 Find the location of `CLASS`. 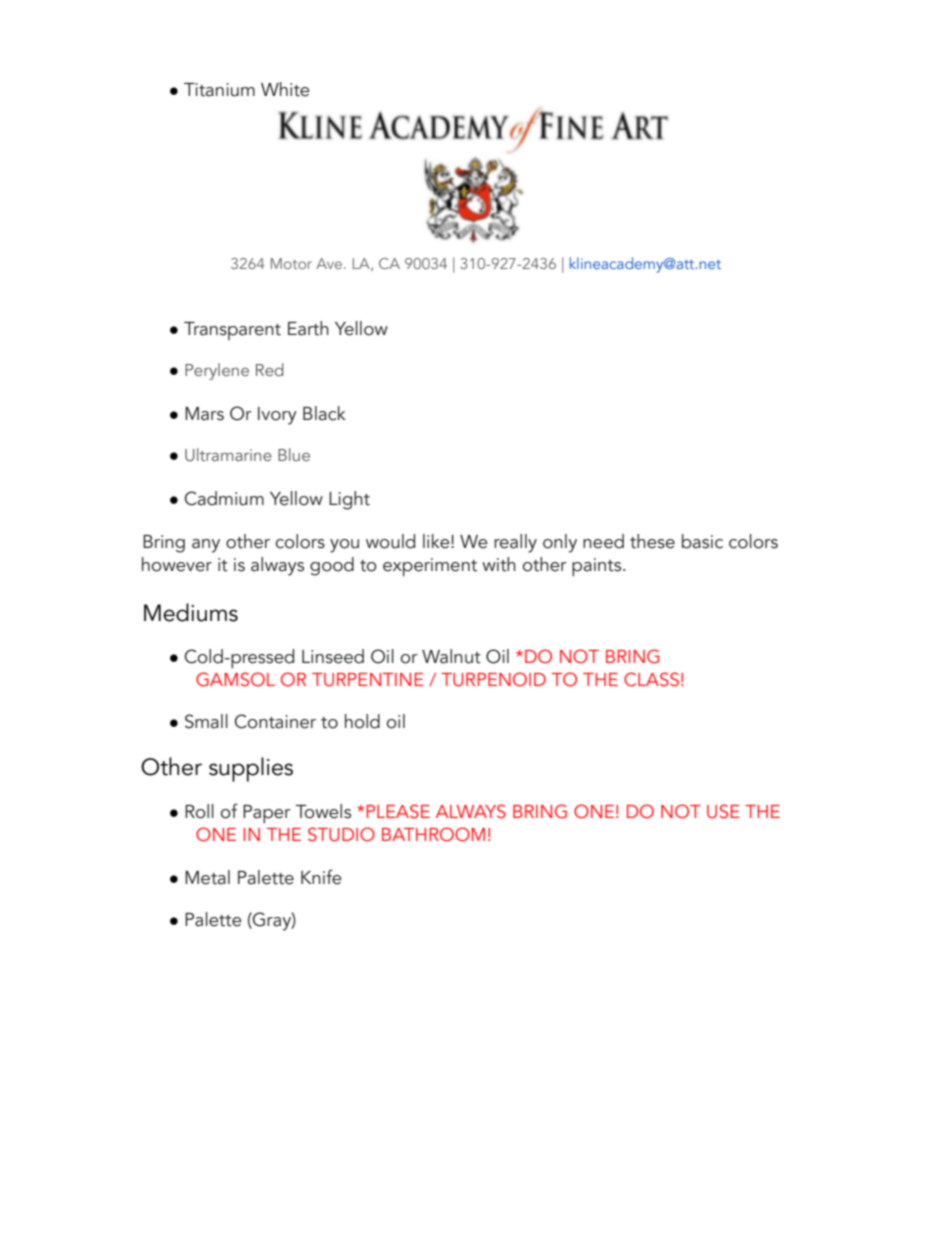

CLASS is located at coordinates (651, 679).
